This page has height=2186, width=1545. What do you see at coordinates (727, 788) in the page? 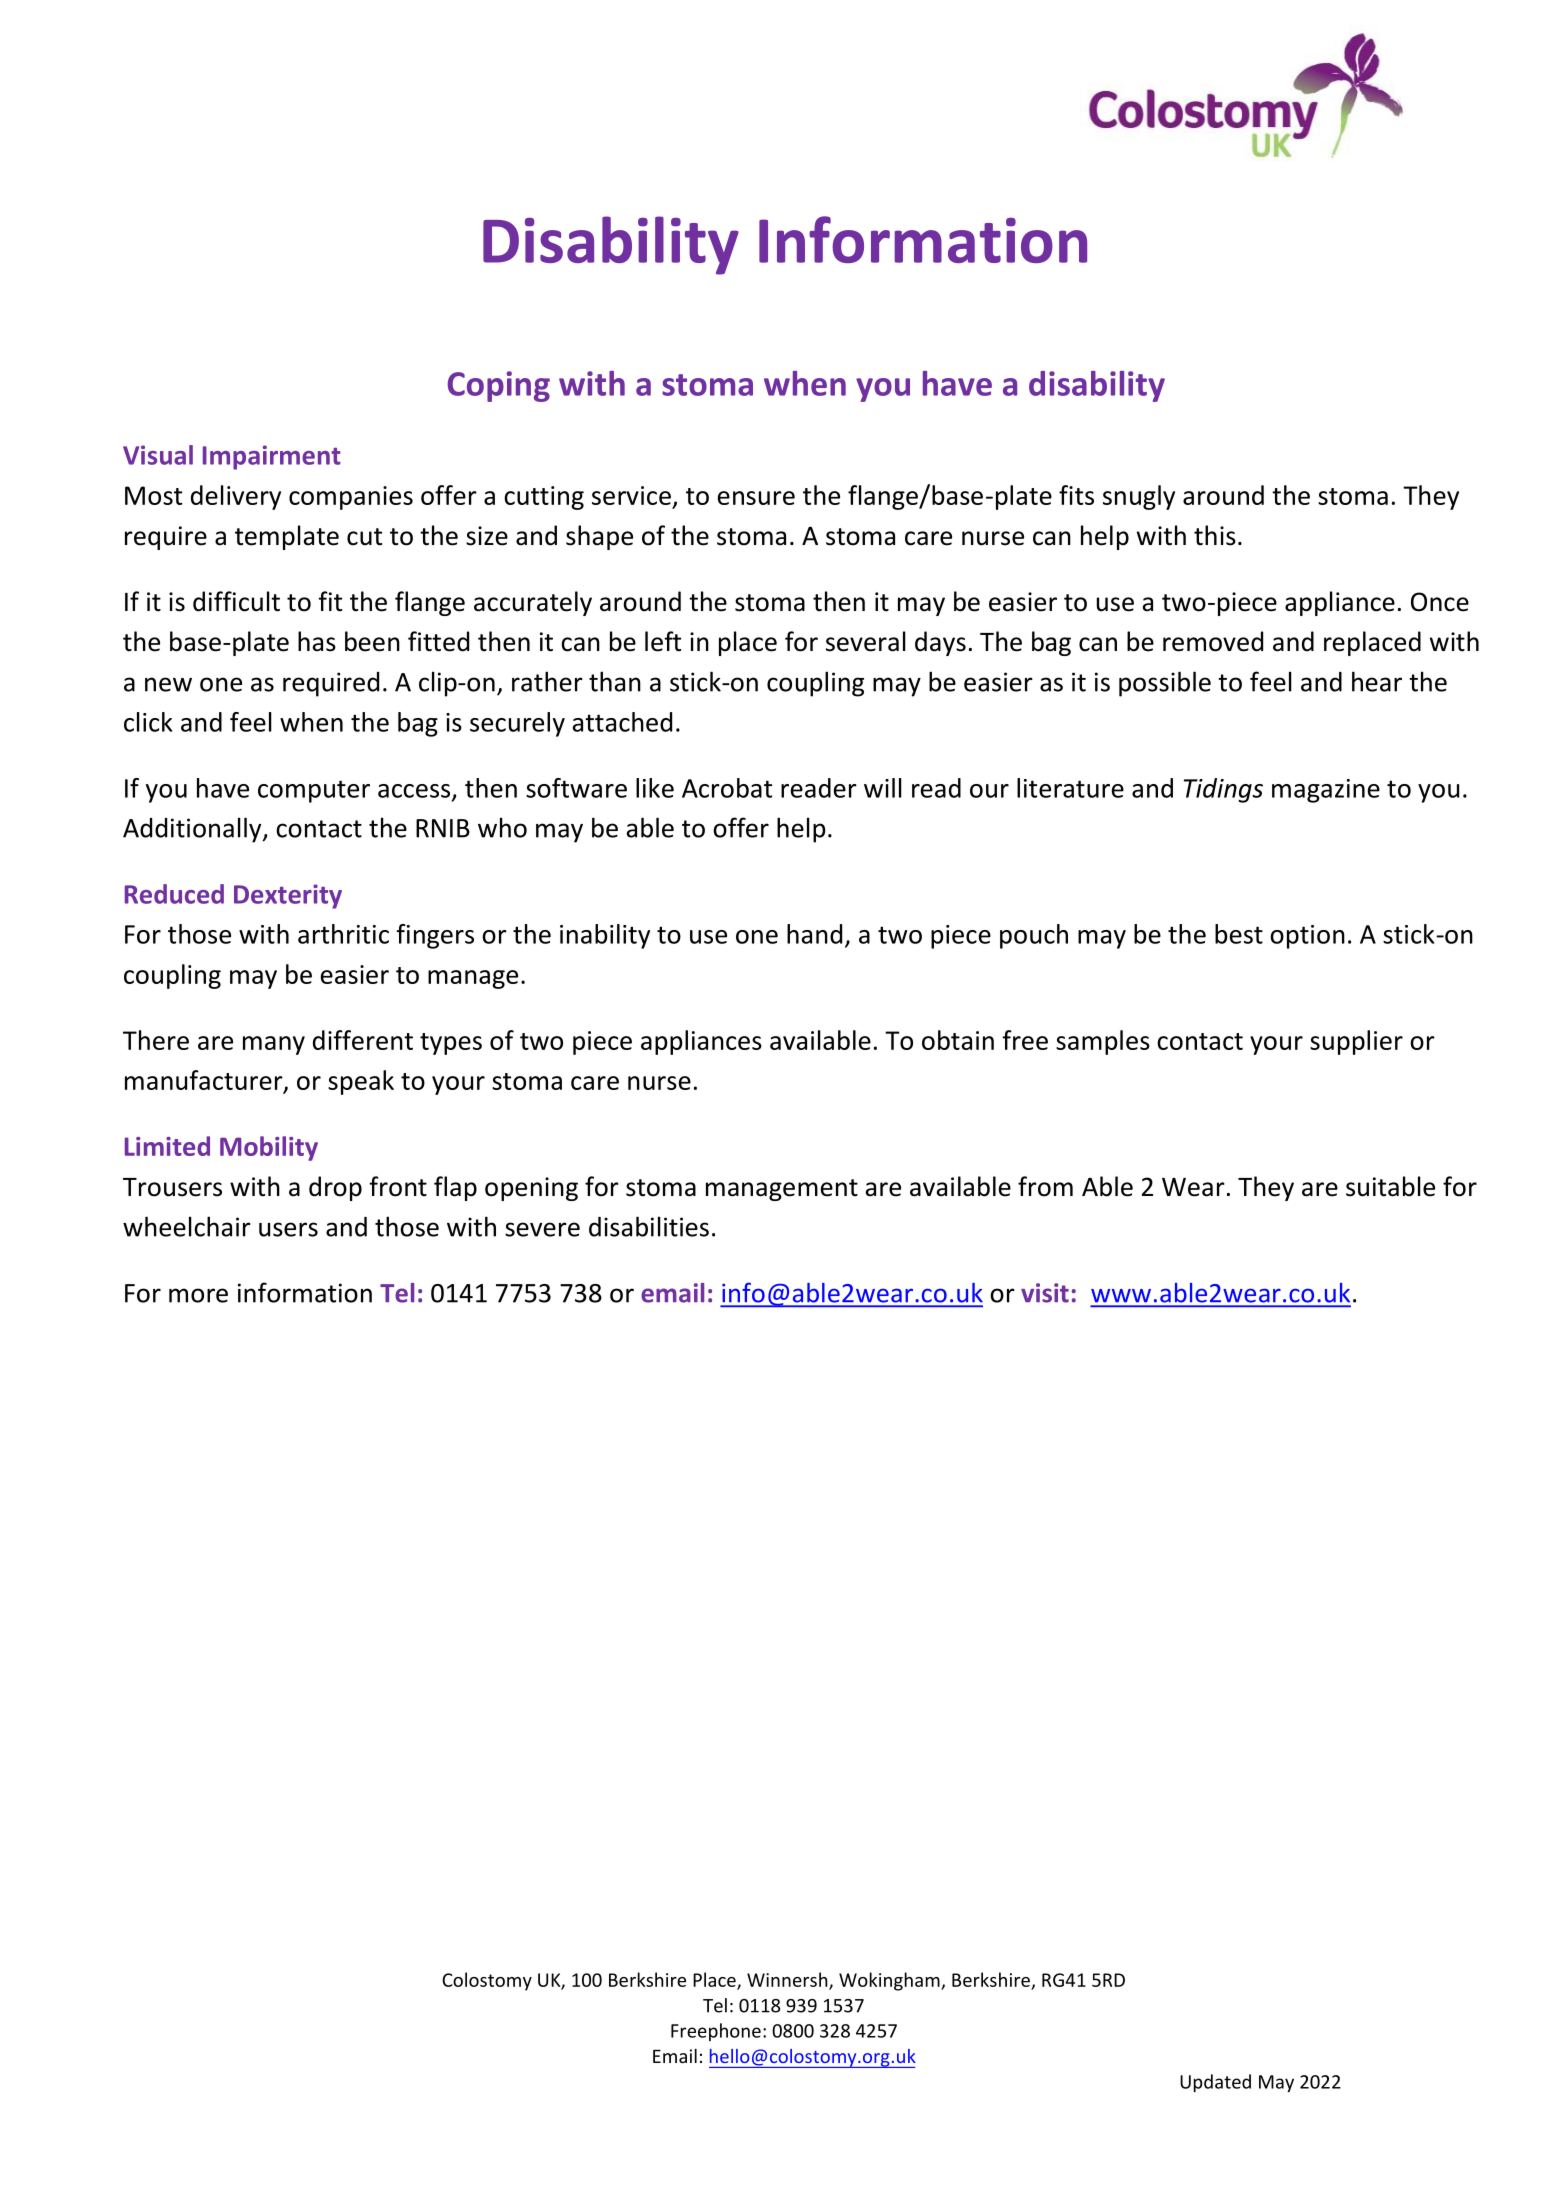
I see `Acrobat` at bounding box center [727, 788].
